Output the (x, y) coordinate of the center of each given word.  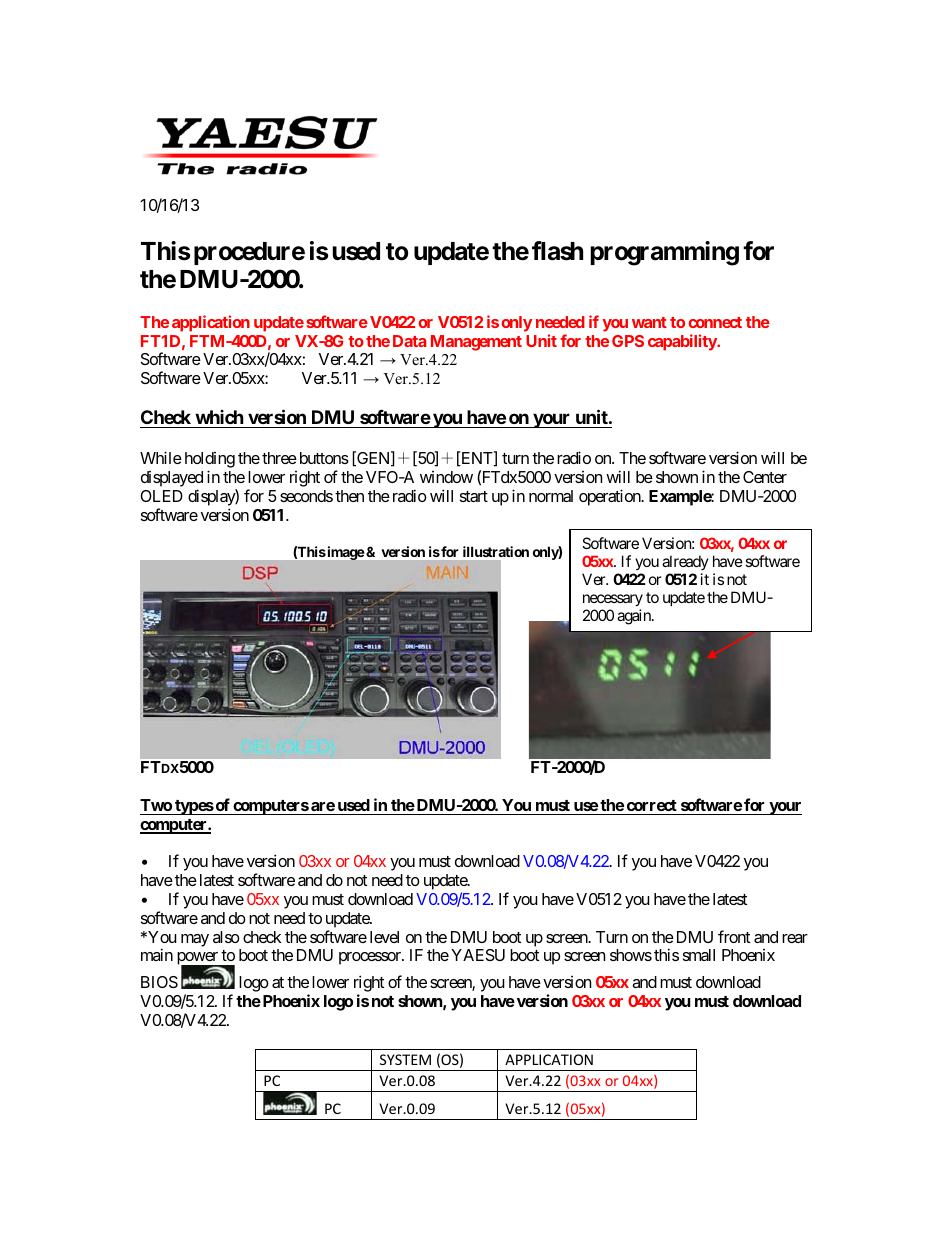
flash (557, 251)
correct (652, 805)
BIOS (159, 982)
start (474, 496)
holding (210, 460)
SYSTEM (405, 1059)
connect (715, 322)
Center (765, 477)
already (685, 562)
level (384, 937)
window (446, 477)
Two (156, 805)
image (344, 553)
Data (409, 341)
